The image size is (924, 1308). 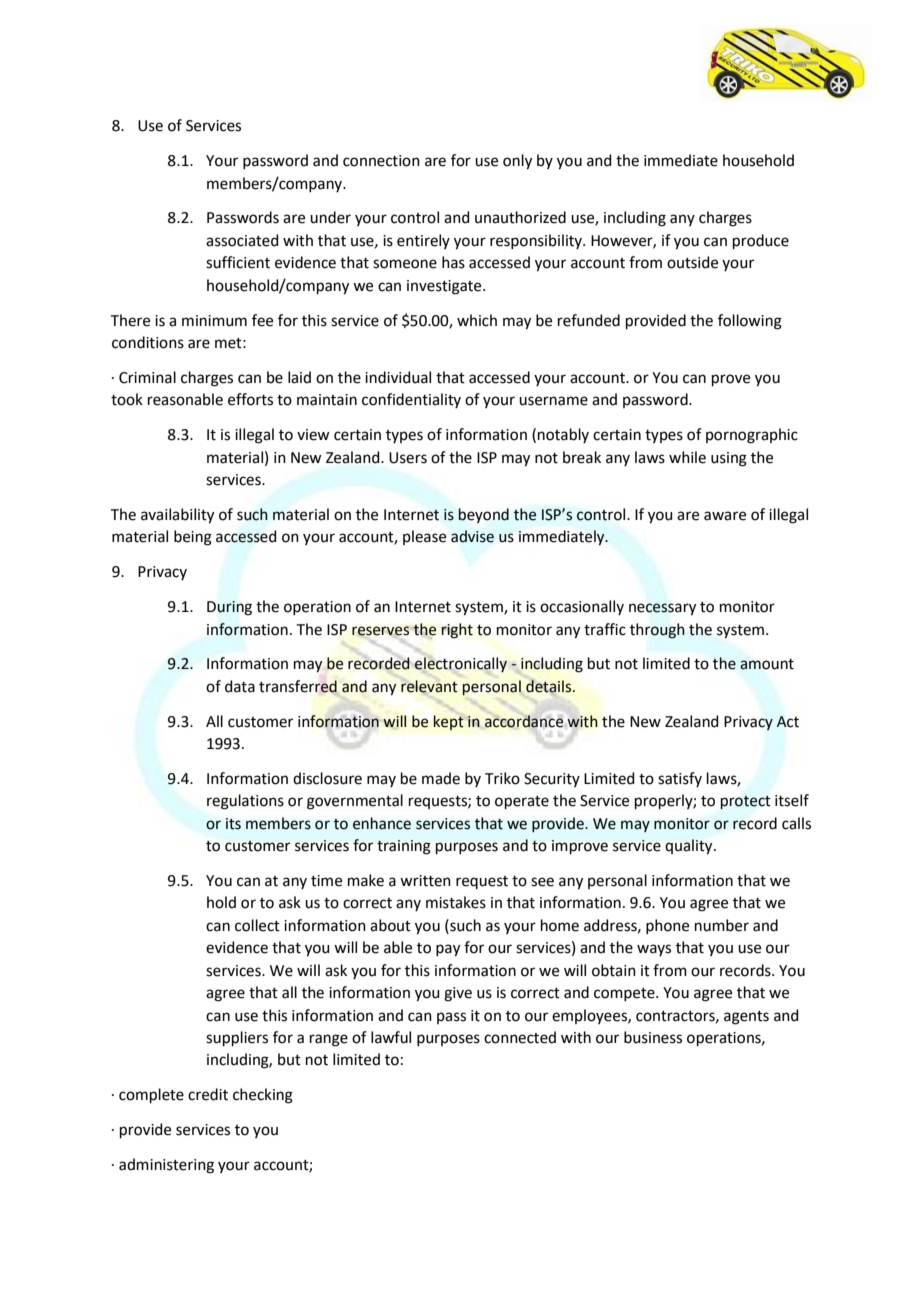 What do you see at coordinates (725, 516) in the image?
I see `aware` at bounding box center [725, 516].
